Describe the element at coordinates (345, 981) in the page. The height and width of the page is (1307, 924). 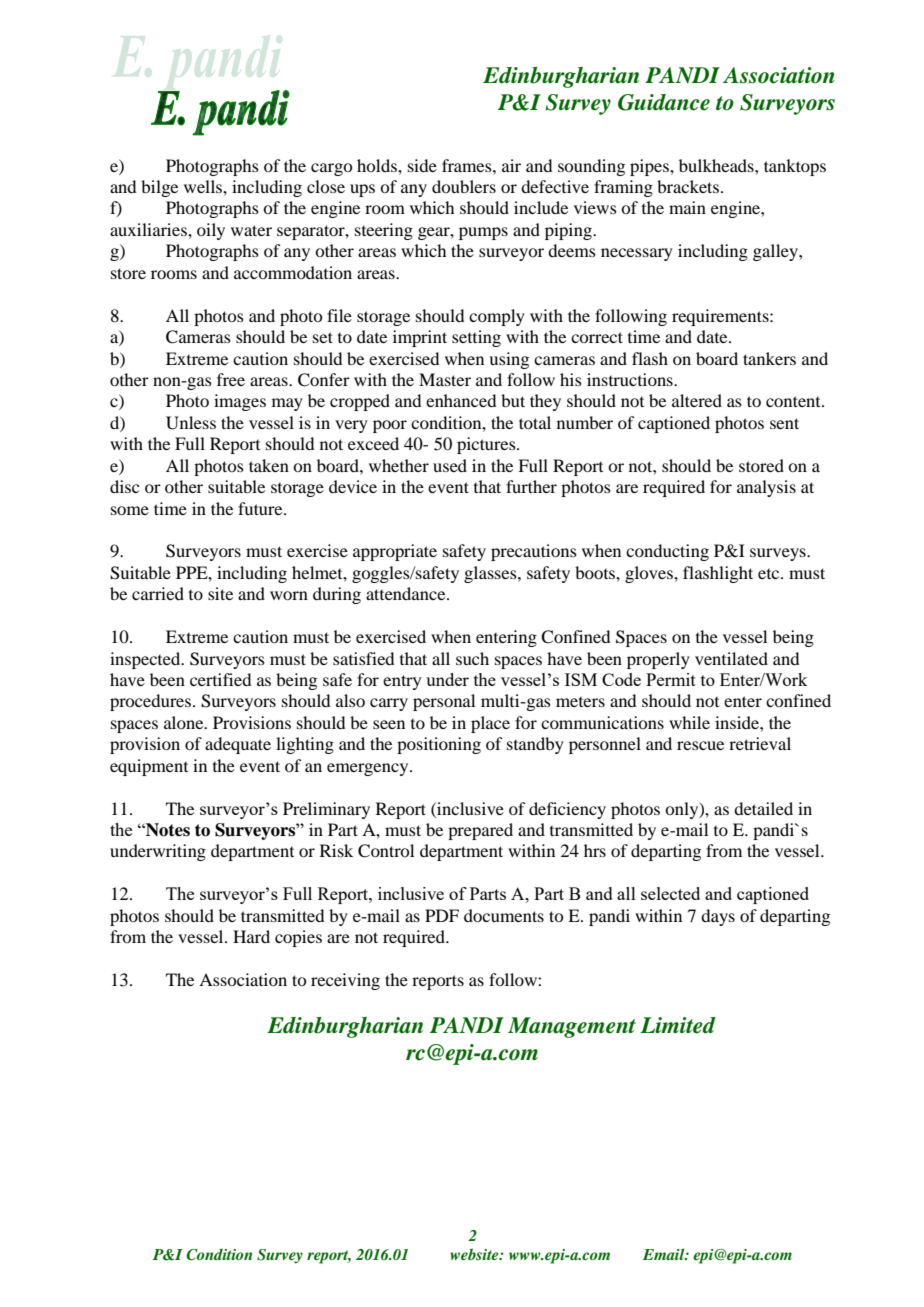
I see `receiving` at that location.
